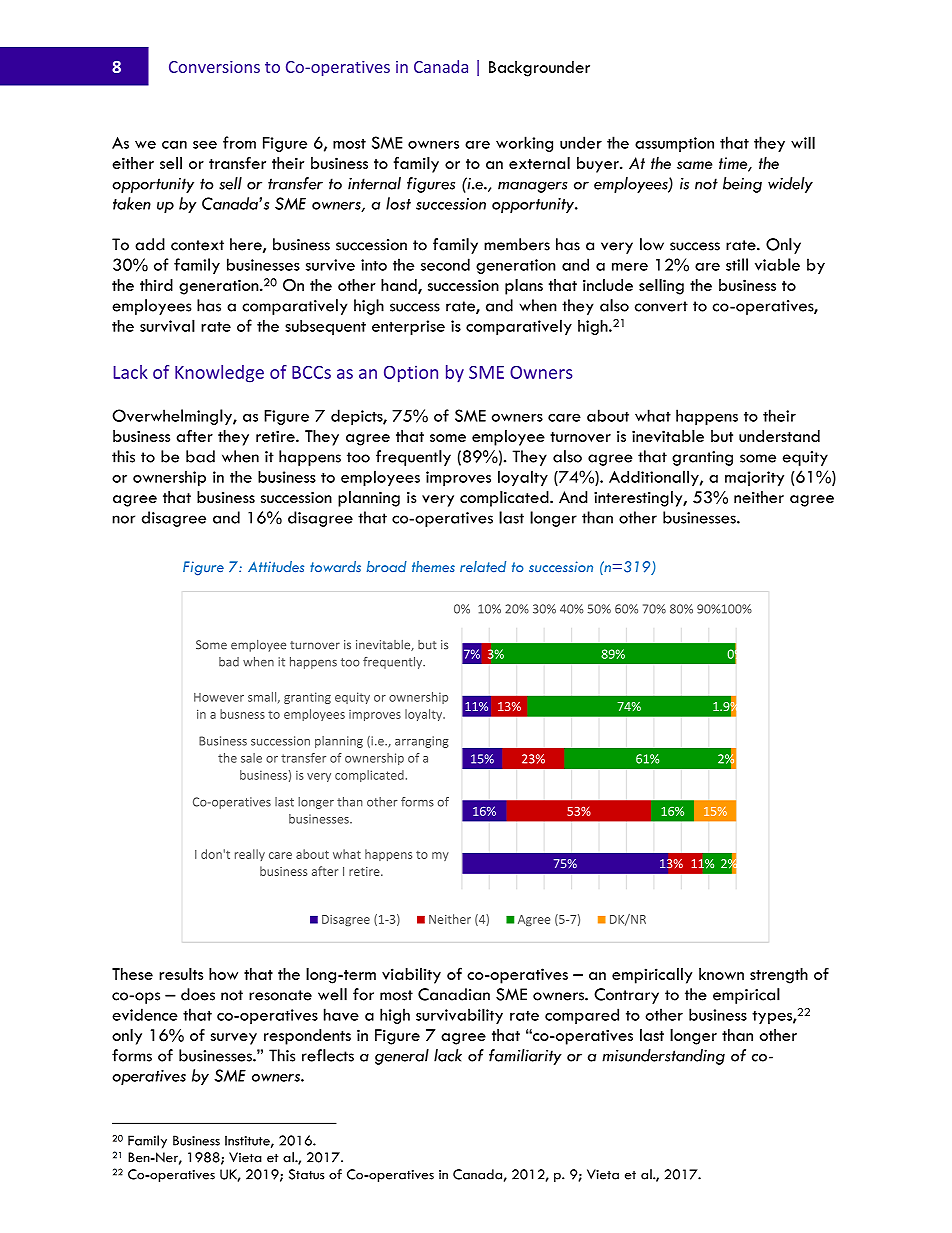 The height and width of the document is (1233, 952). What do you see at coordinates (483, 566) in the document?
I see `related` at bounding box center [483, 566].
